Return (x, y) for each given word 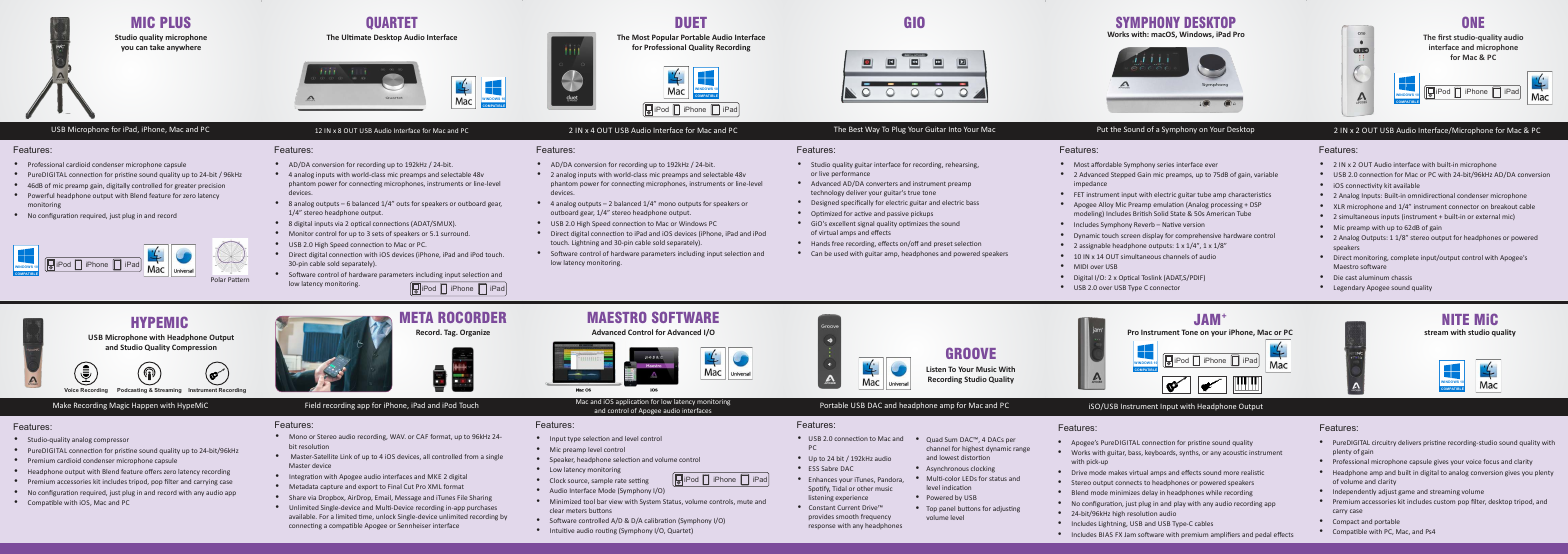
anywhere (184, 48)
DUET (691, 22)
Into (955, 129)
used (841, 253)
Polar (218, 279)
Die (1338, 277)
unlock (386, 516)
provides (821, 517)
